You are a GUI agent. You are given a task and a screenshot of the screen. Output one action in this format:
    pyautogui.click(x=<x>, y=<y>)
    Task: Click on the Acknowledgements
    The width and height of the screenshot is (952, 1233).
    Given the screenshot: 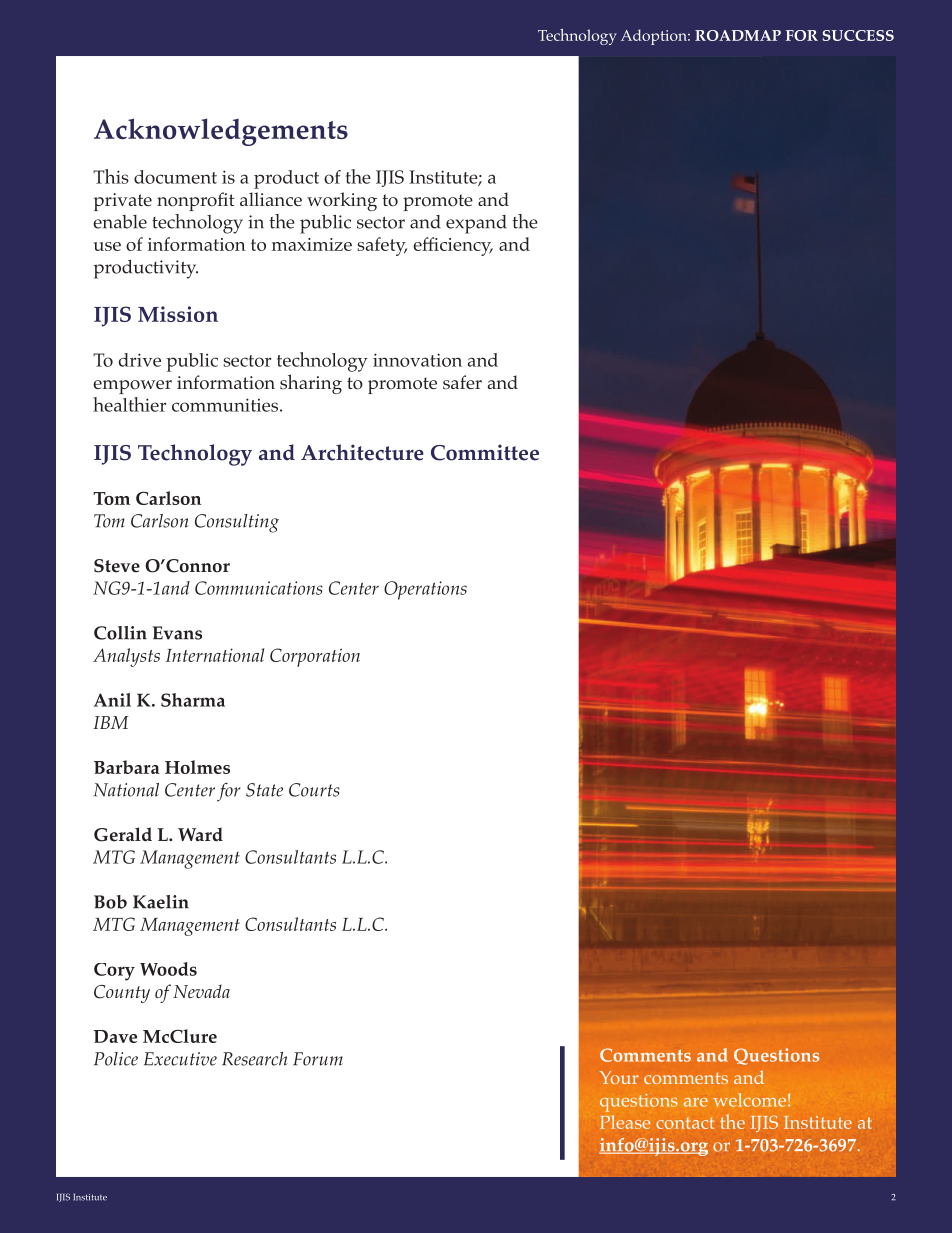 What is the action you would take?
    pyautogui.click(x=221, y=132)
